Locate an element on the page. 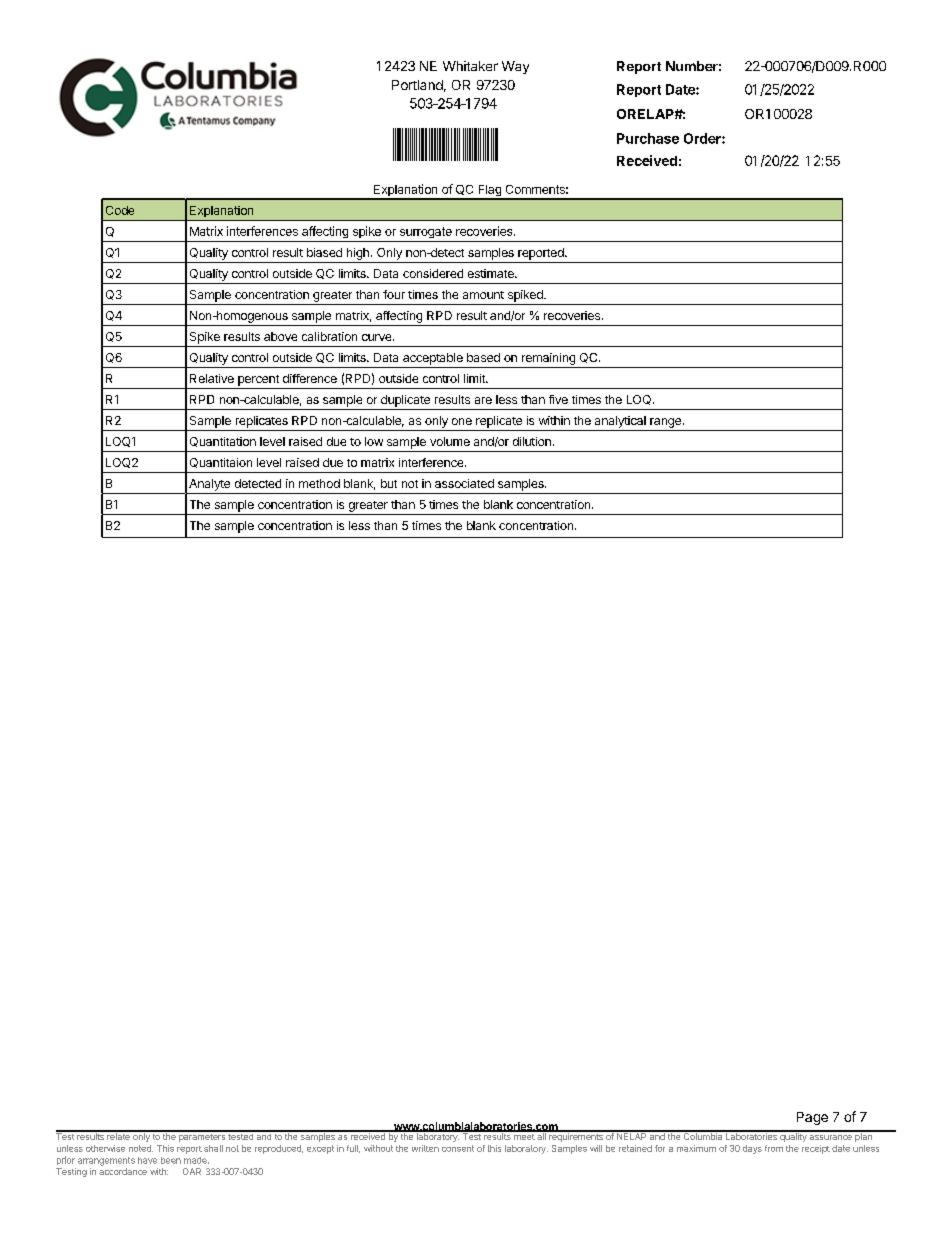  noted is located at coordinates (141, 1148).
